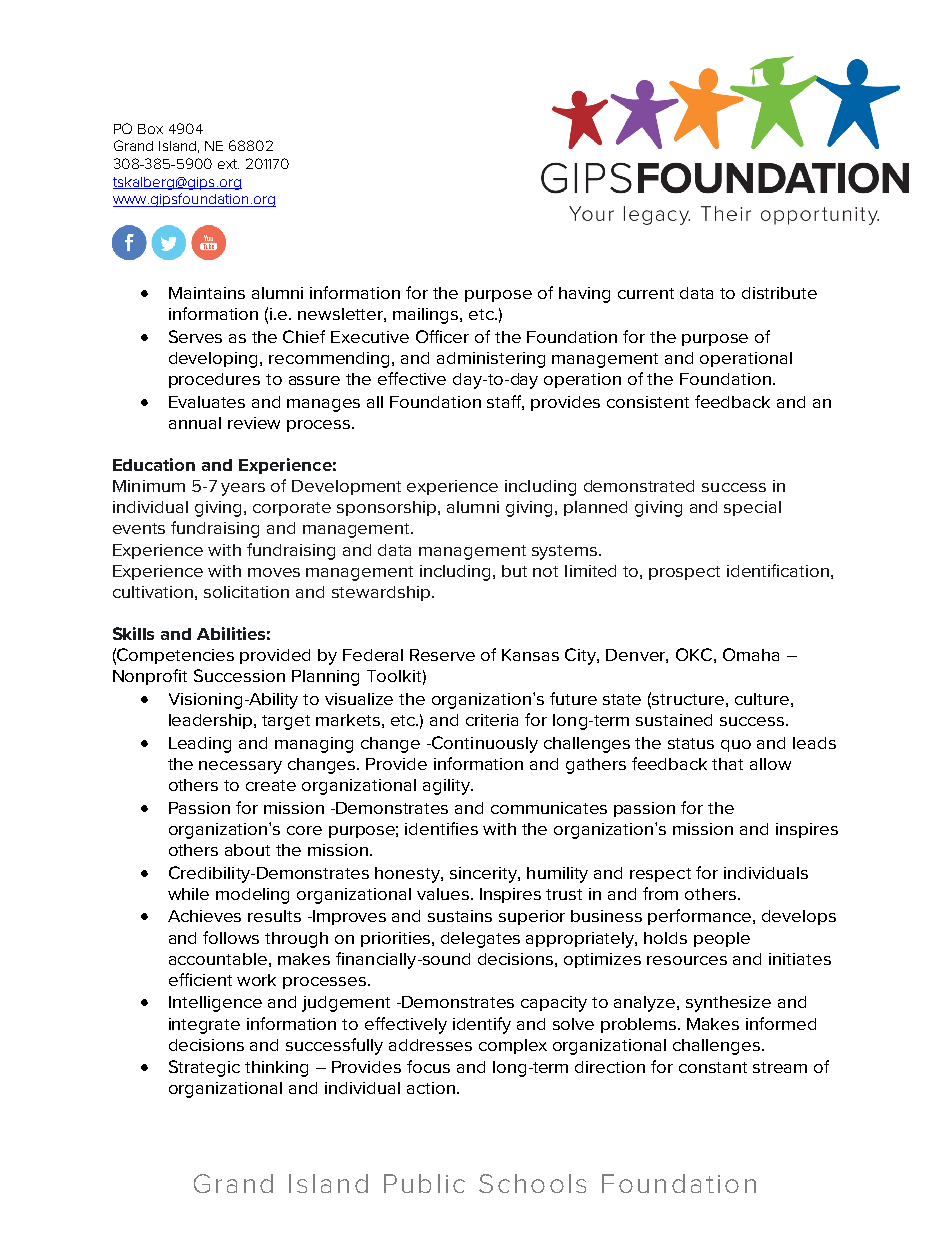 Image resolution: width=952 pixels, height=1233 pixels. I want to click on constant, so click(713, 1067).
